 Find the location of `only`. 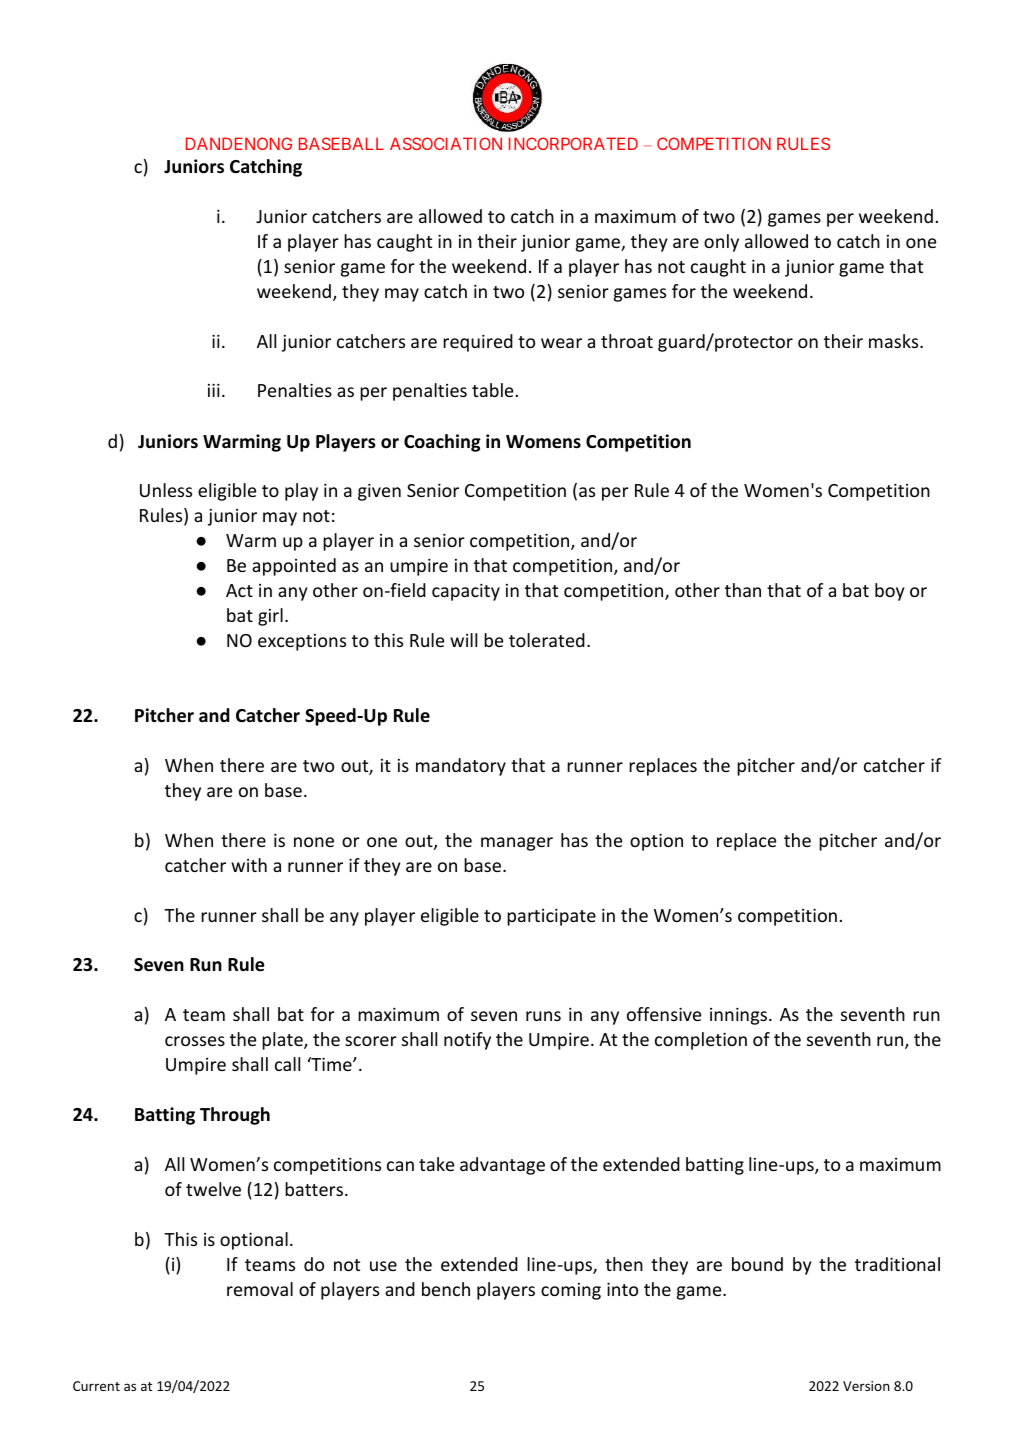

only is located at coordinates (721, 243).
